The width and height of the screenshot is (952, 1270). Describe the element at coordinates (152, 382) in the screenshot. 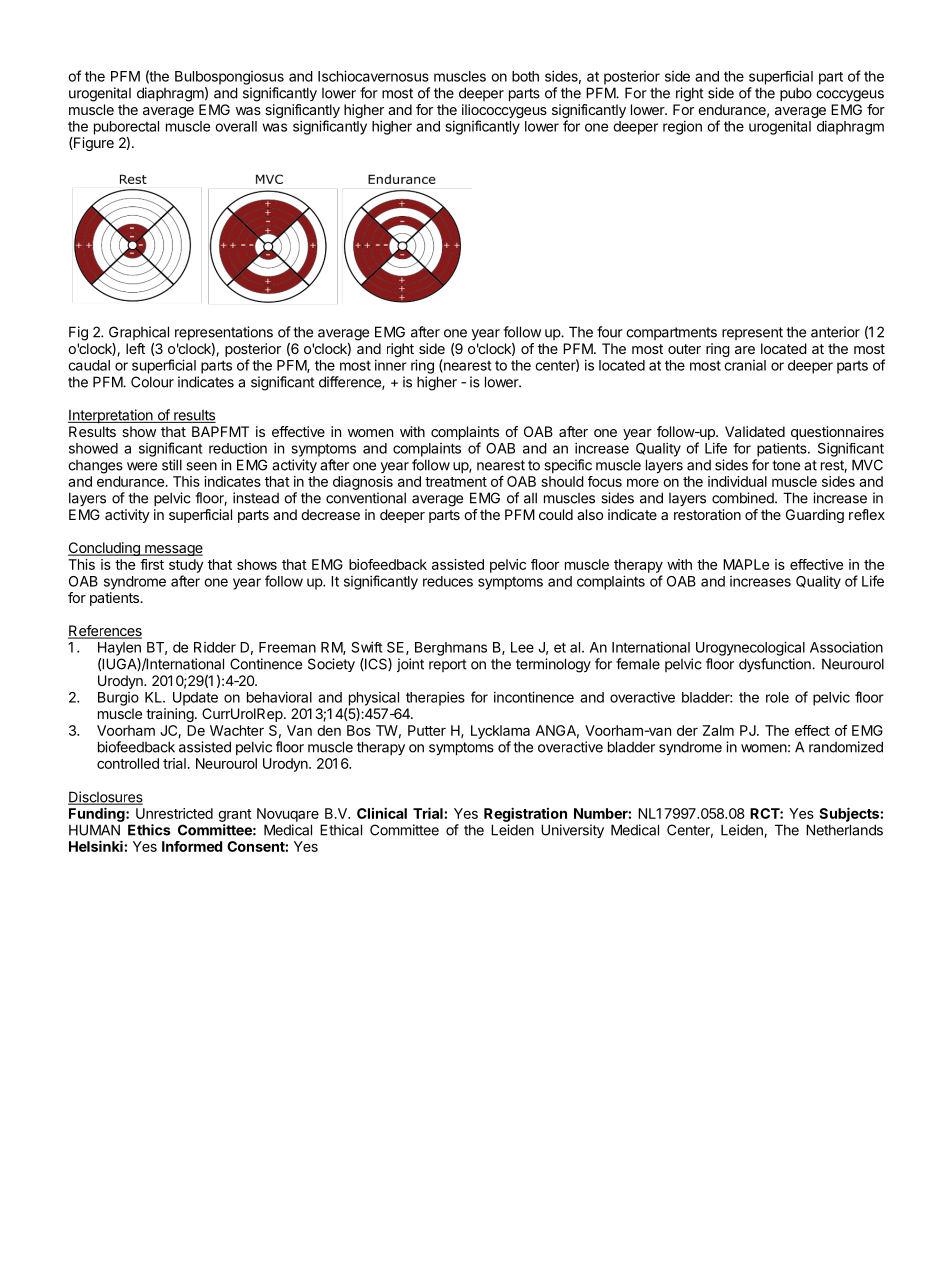

I see `Colour` at that location.
